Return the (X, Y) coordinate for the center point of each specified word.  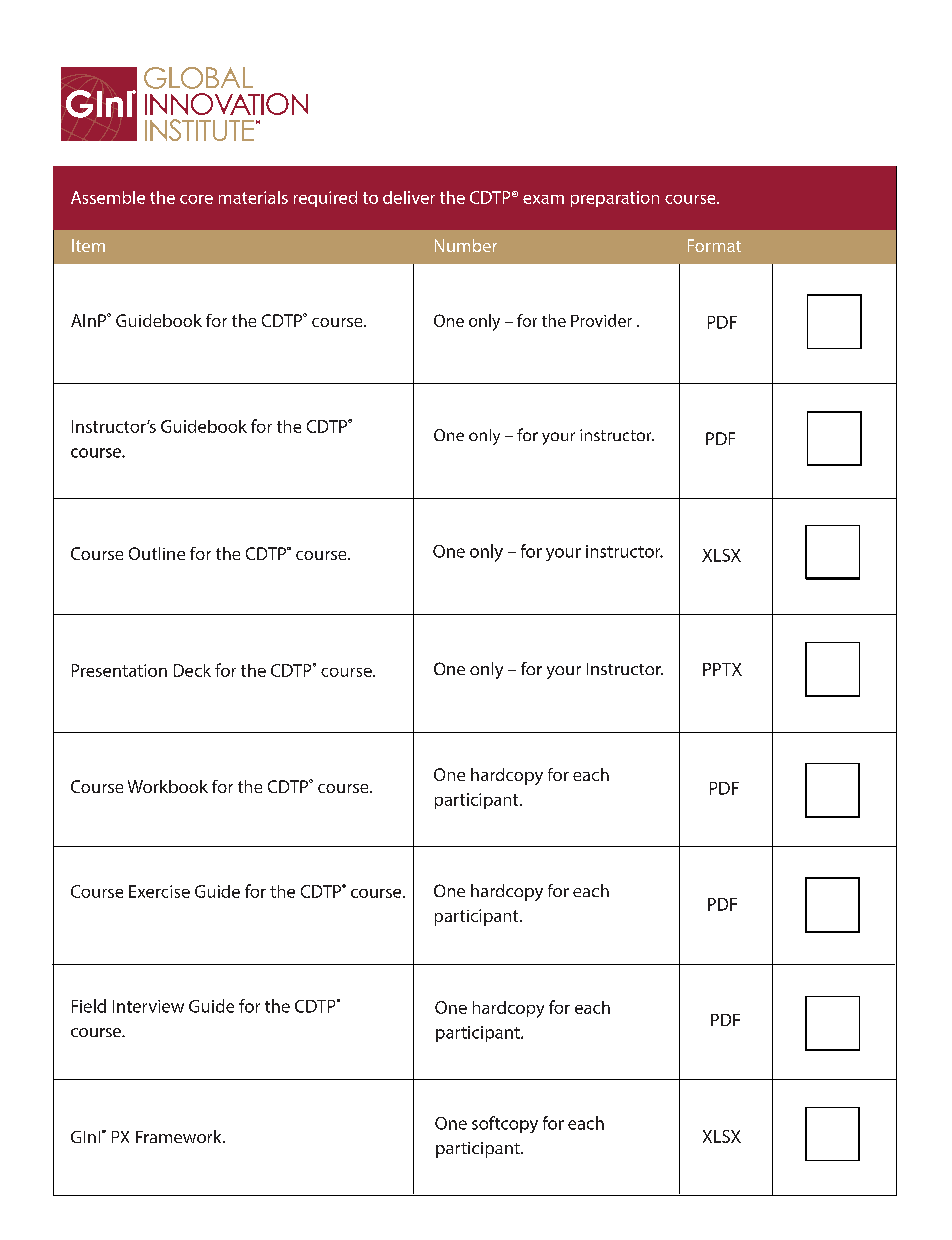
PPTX (722, 669)
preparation (615, 199)
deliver (409, 197)
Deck (192, 670)
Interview (148, 1006)
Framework (180, 1136)
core (196, 199)
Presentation (119, 670)
